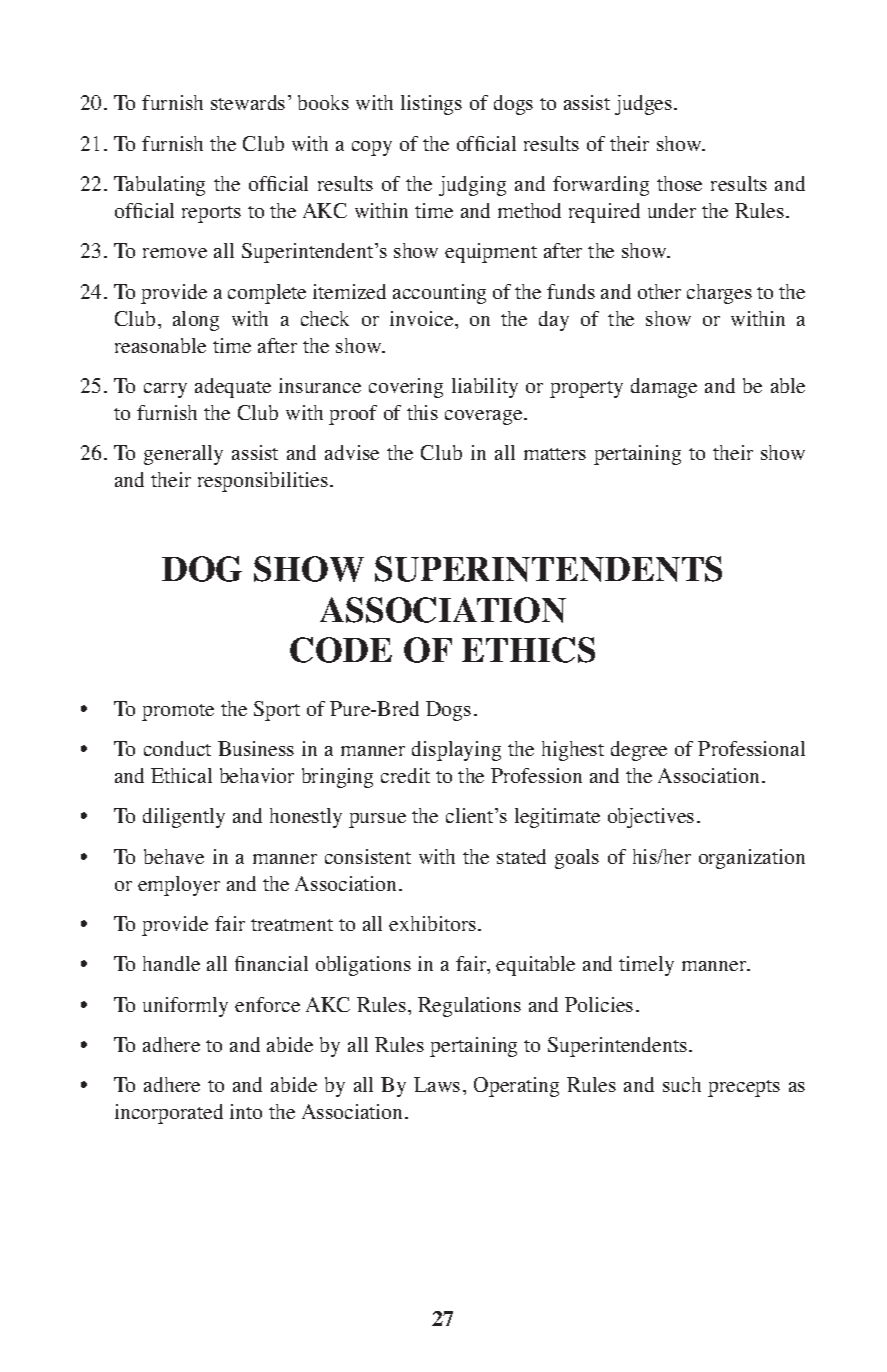 The image size is (887, 1372). What do you see at coordinates (528, 650) in the screenshot?
I see `ETHICS` at bounding box center [528, 650].
